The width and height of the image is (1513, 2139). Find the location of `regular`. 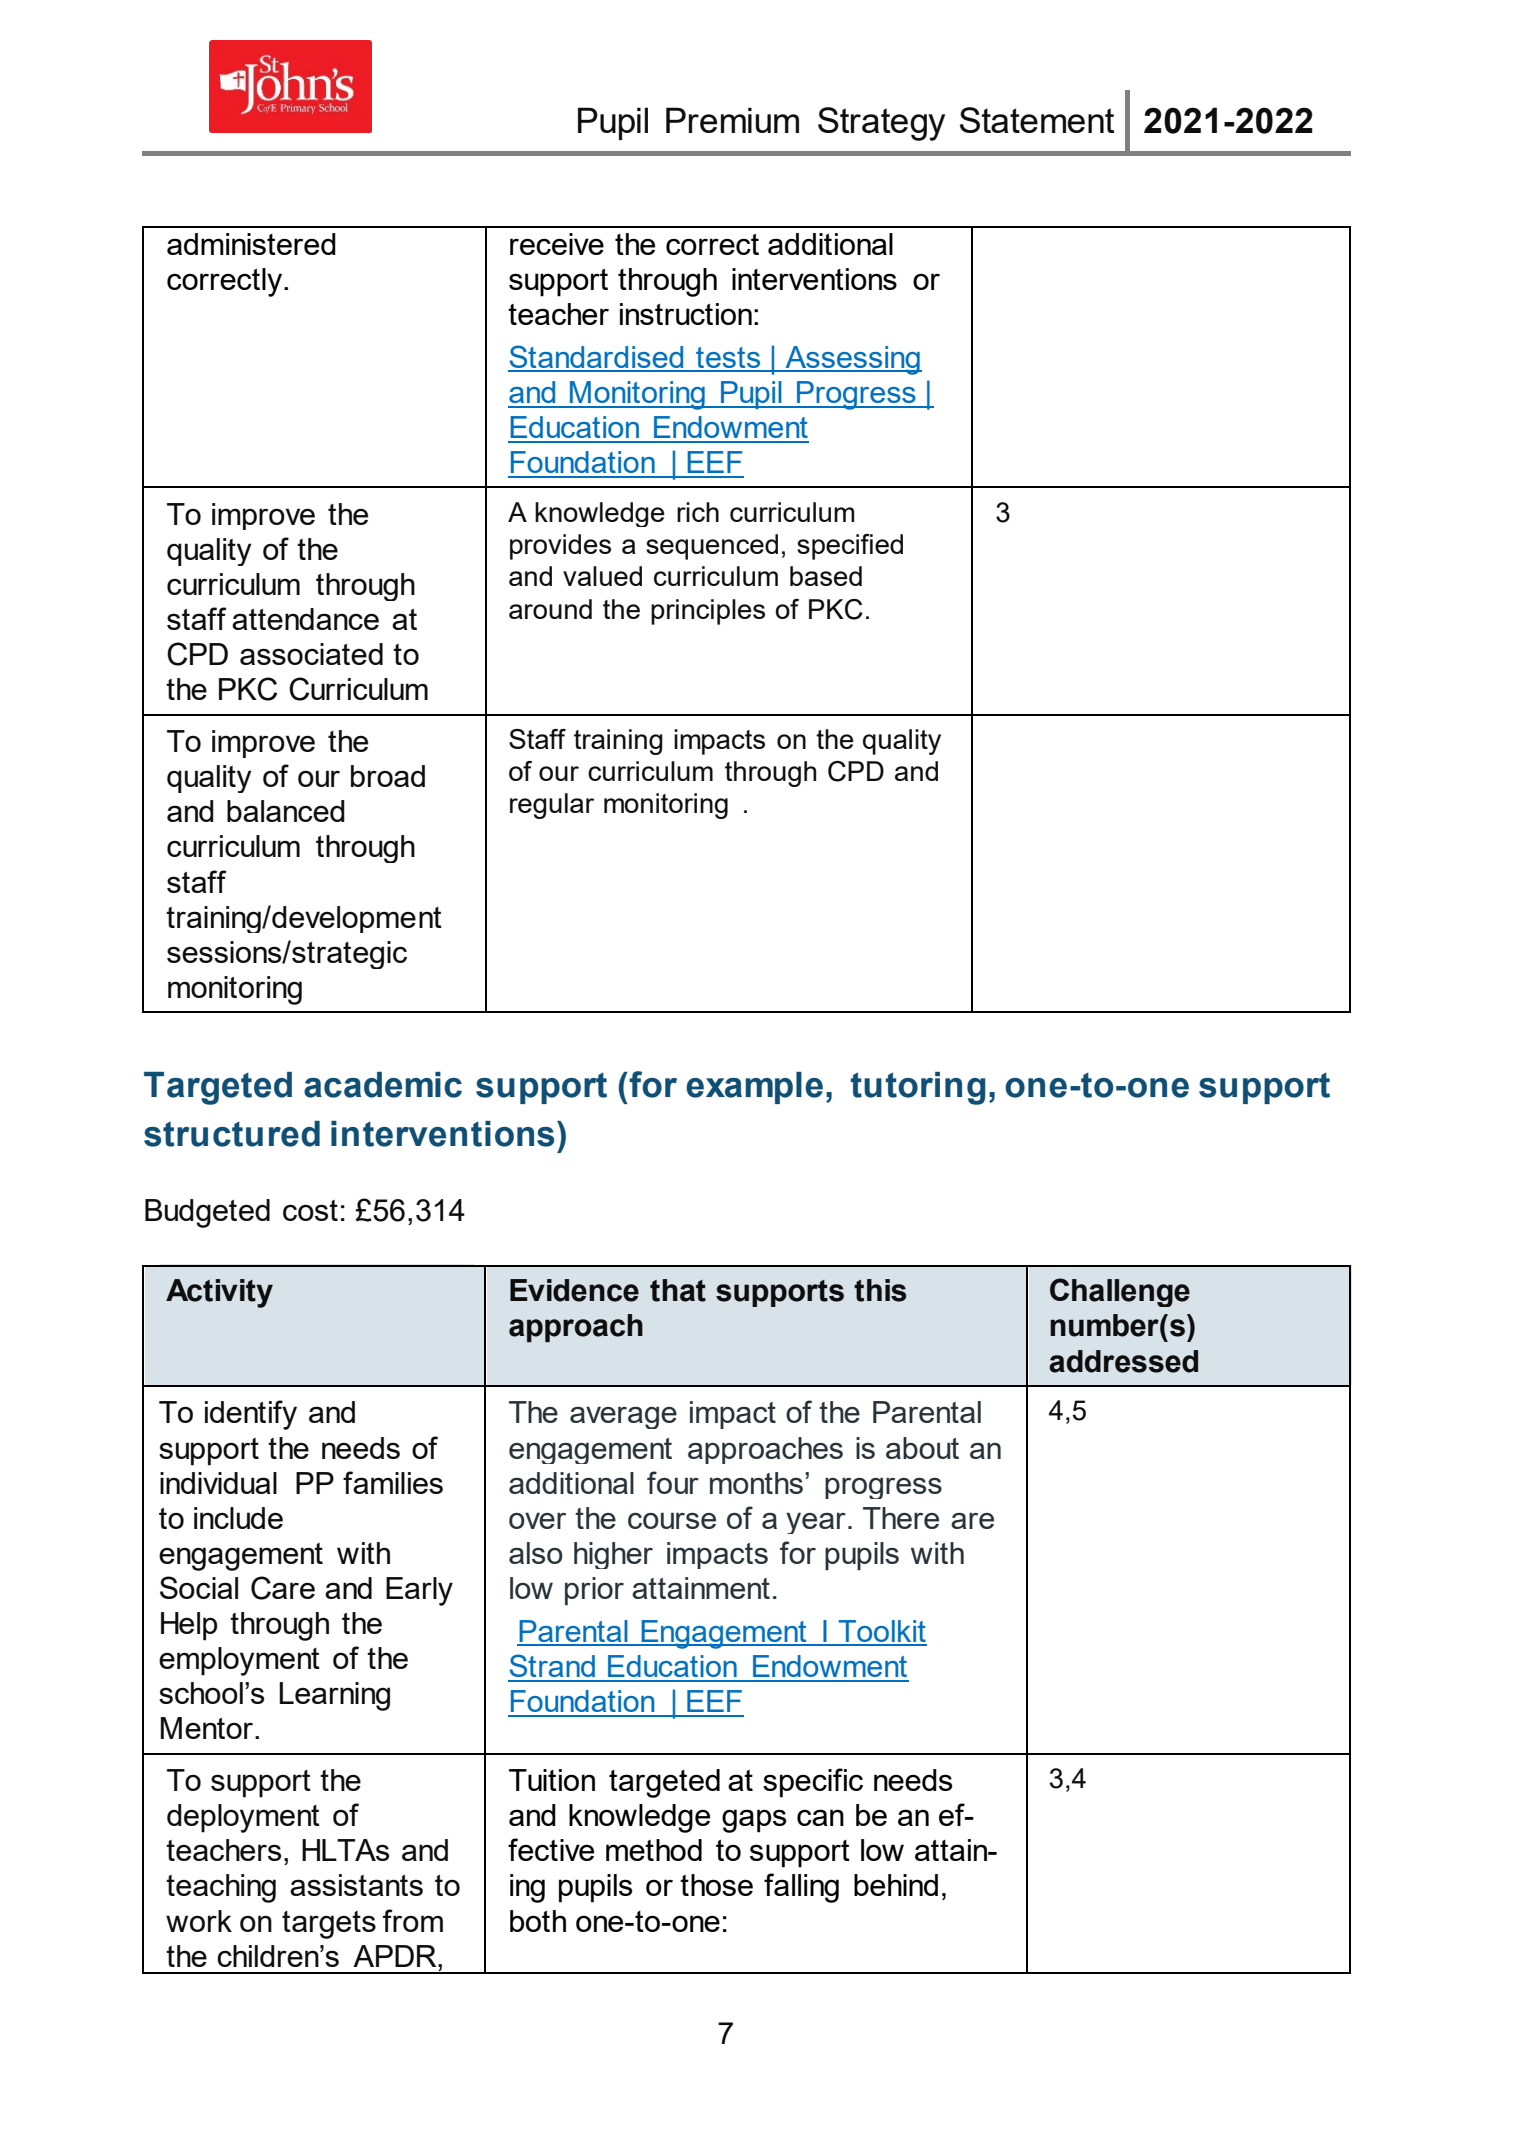

regular is located at coordinates (552, 806).
